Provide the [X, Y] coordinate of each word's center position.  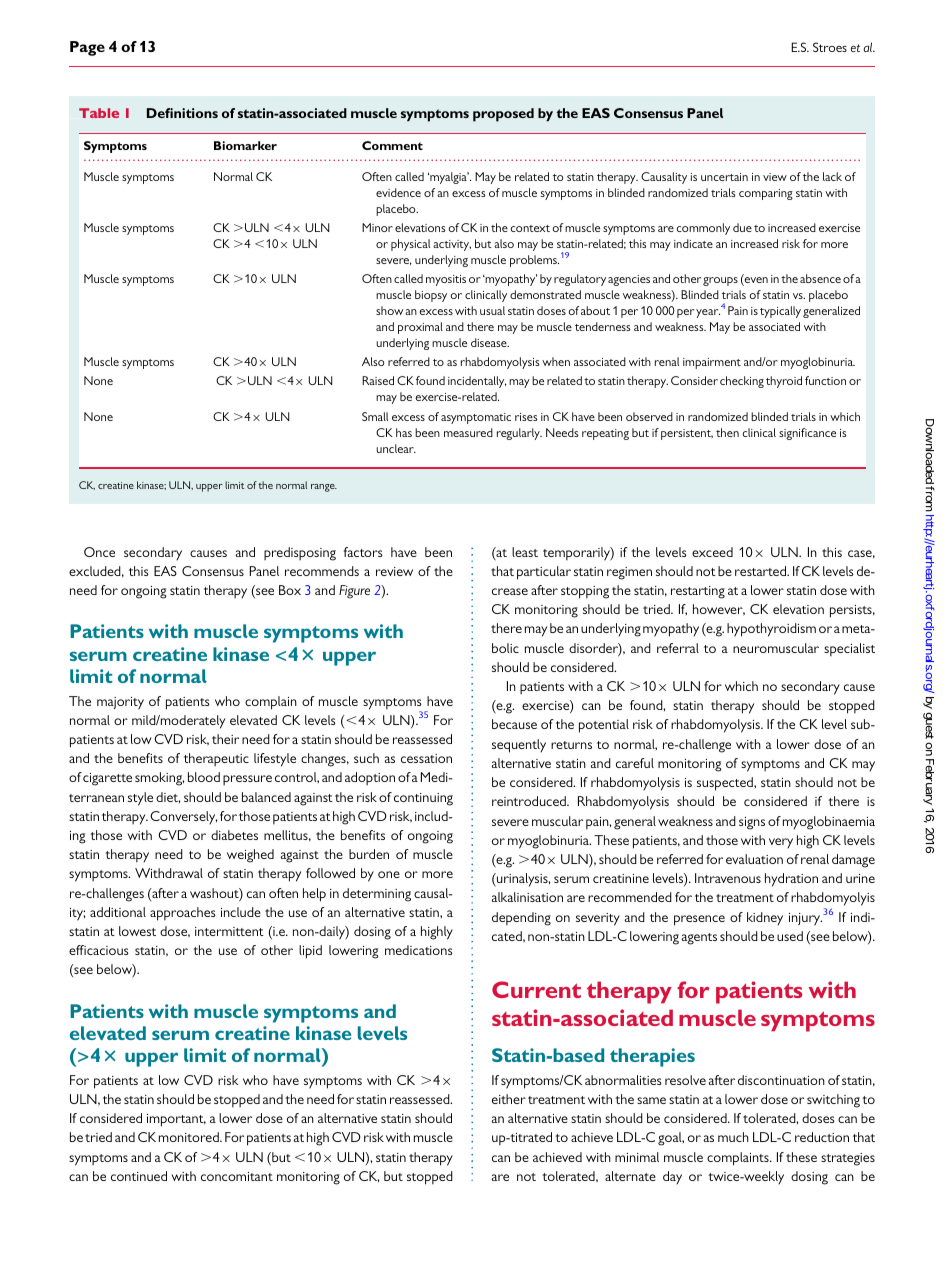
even [755, 281]
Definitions [182, 113]
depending [521, 919]
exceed [712, 552]
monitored [190, 1137]
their [225, 739]
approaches [183, 914]
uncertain [724, 177]
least [525, 552]
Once [99, 552]
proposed [503, 115]
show [389, 310]
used [790, 936]
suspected [726, 784]
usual [492, 310]
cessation [426, 758]
